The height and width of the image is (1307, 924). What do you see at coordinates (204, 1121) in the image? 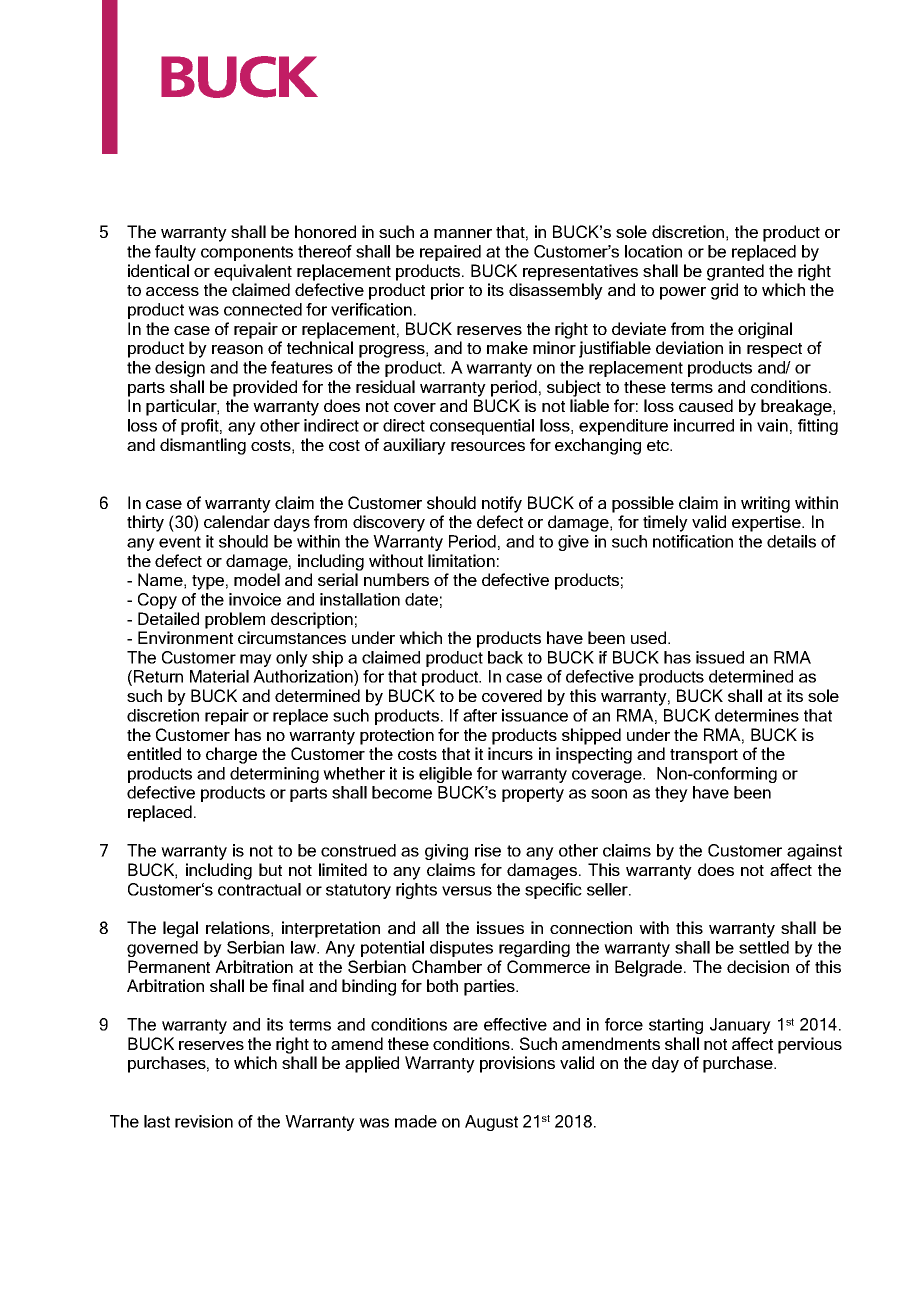
I see `revision` at bounding box center [204, 1121].
